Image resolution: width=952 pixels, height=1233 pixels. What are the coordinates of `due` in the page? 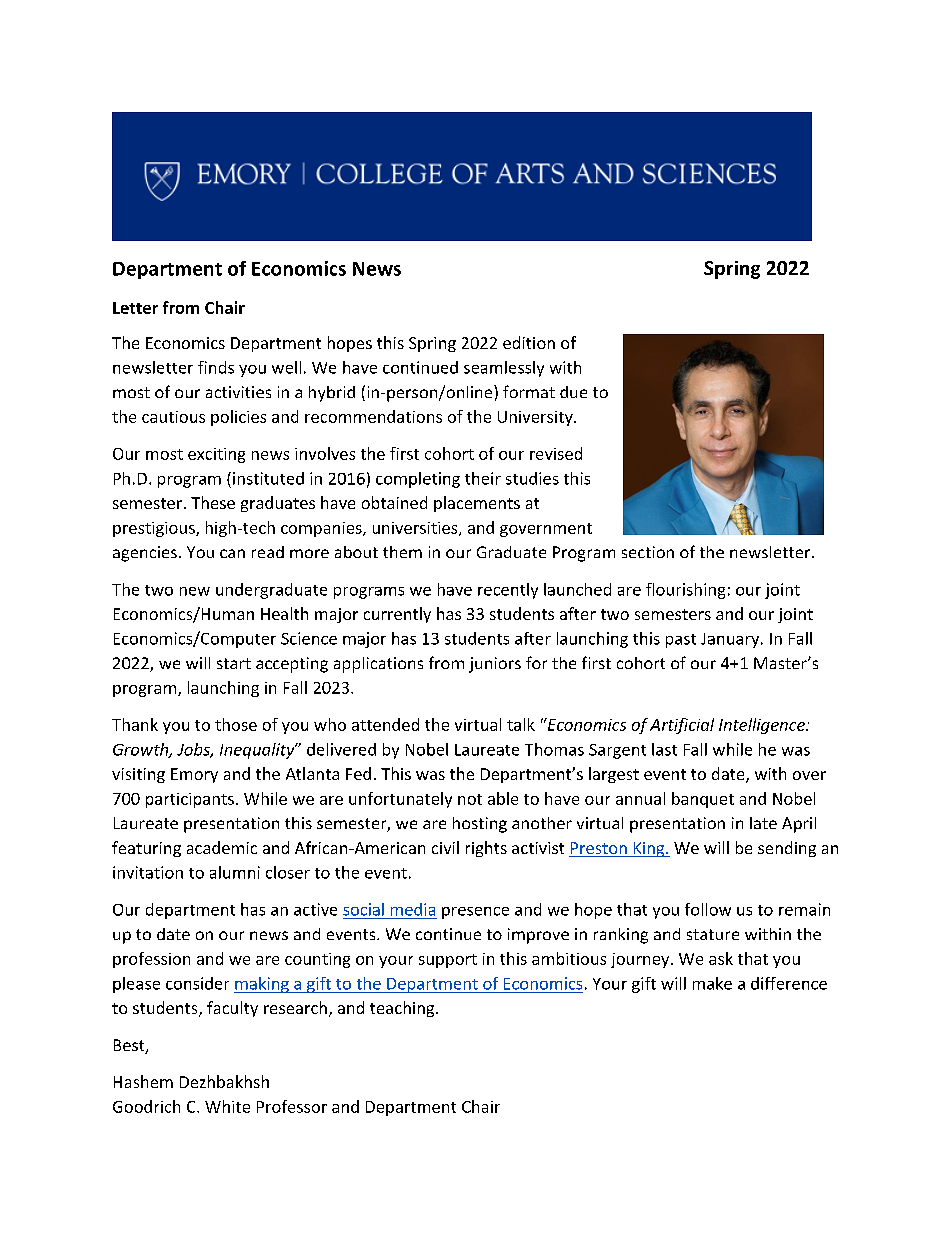 It's located at (573, 392).
